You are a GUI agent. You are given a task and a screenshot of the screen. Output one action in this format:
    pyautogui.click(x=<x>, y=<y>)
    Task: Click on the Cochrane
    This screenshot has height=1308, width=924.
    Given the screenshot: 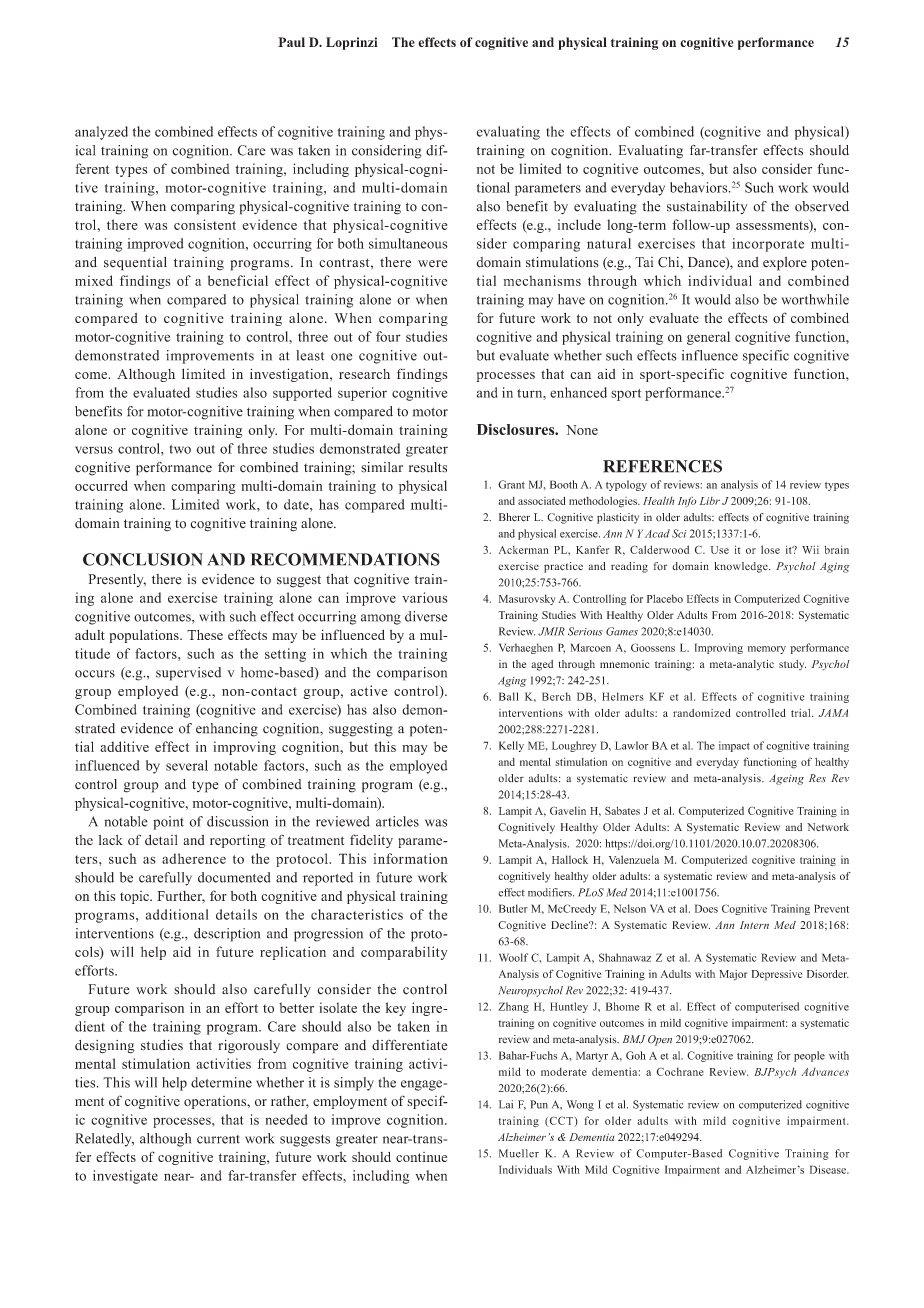 What is the action you would take?
    pyautogui.click(x=680, y=1071)
